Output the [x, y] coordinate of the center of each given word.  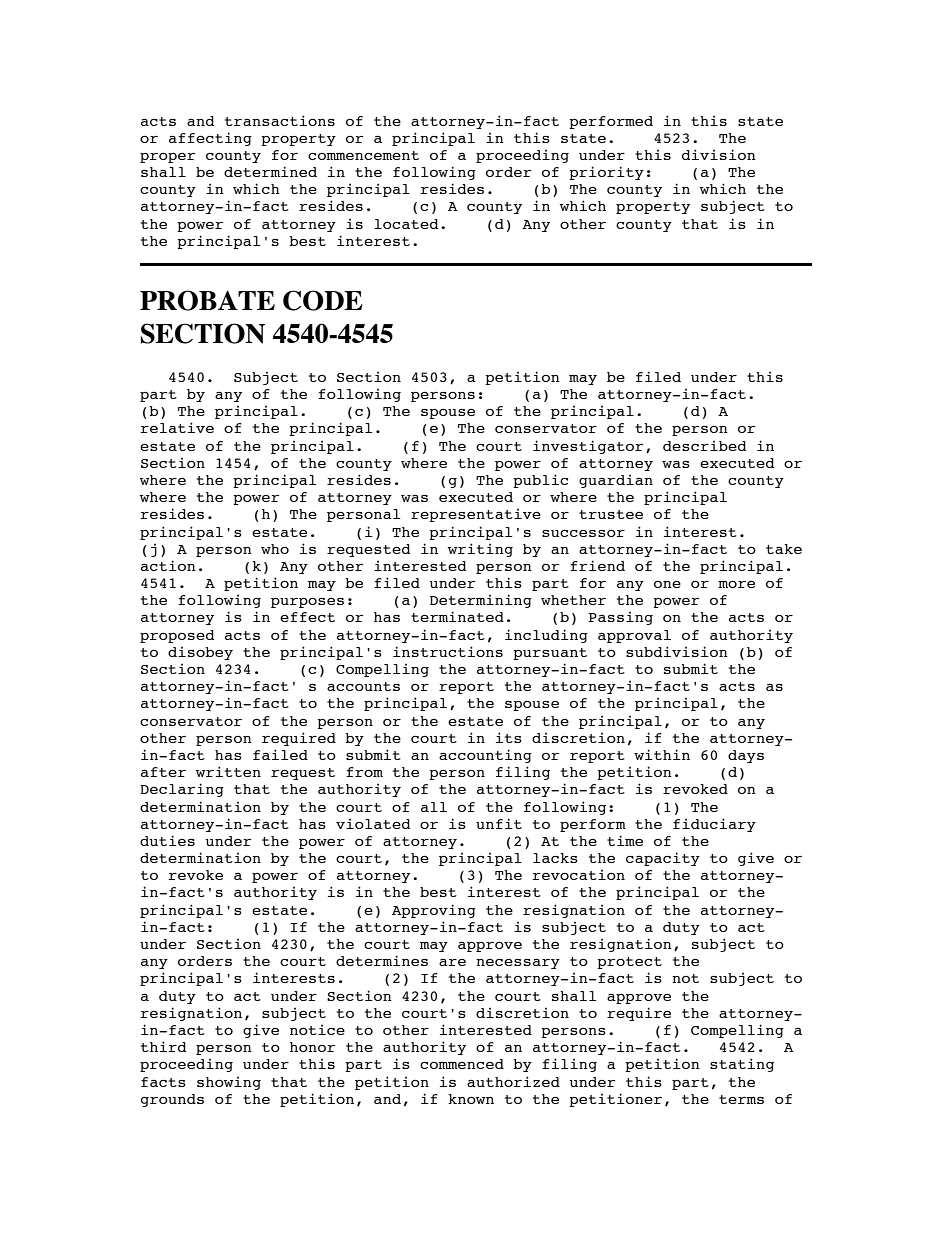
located [406, 224]
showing [229, 1083]
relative [177, 427]
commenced [462, 1064]
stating [742, 1065]
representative [476, 515]
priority [607, 173]
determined [270, 171]
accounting [485, 756]
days [746, 756]
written [228, 771]
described [704, 446]
